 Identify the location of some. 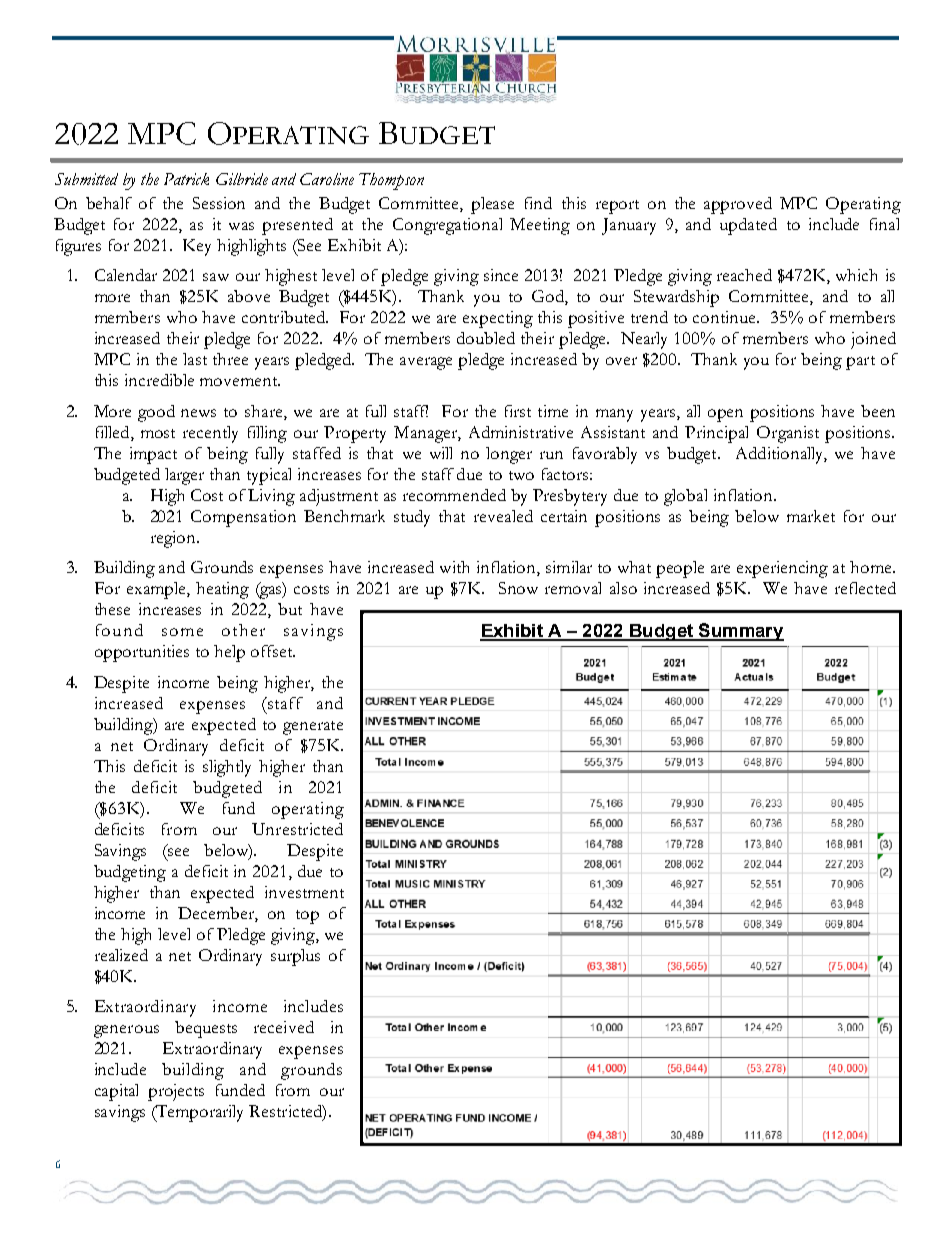
(182, 632).
